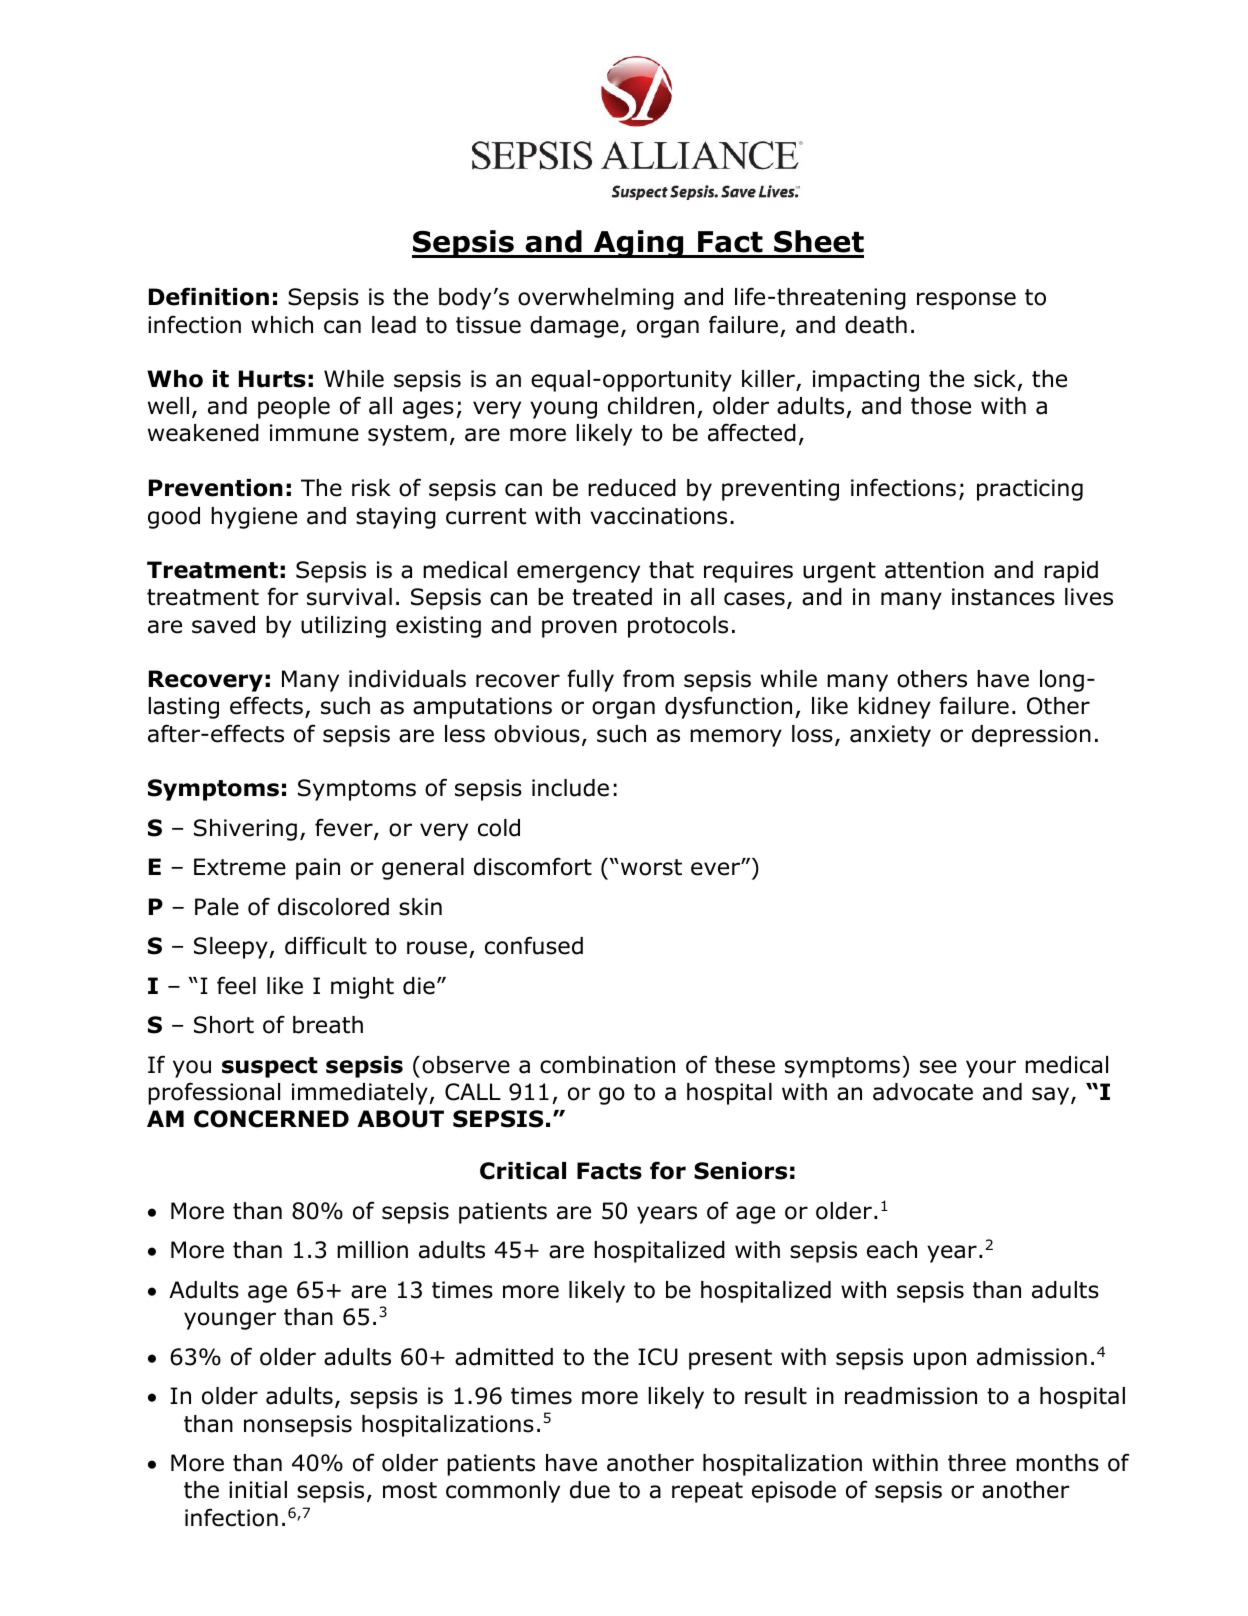 This document has height=1616, width=1248. I want to click on which, so click(282, 325).
